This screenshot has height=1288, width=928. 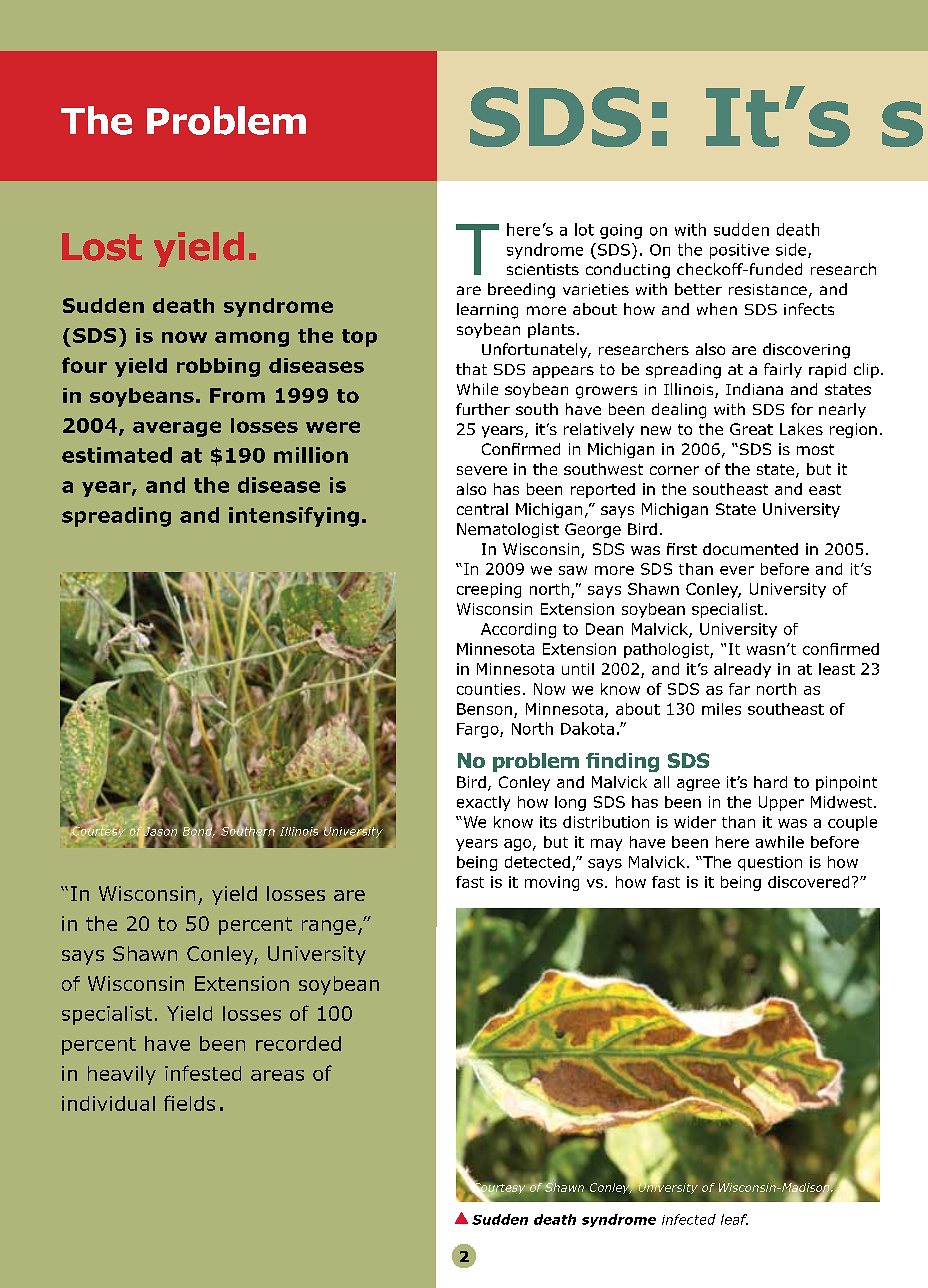 What do you see at coordinates (484, 709) in the screenshot?
I see `Benson` at bounding box center [484, 709].
